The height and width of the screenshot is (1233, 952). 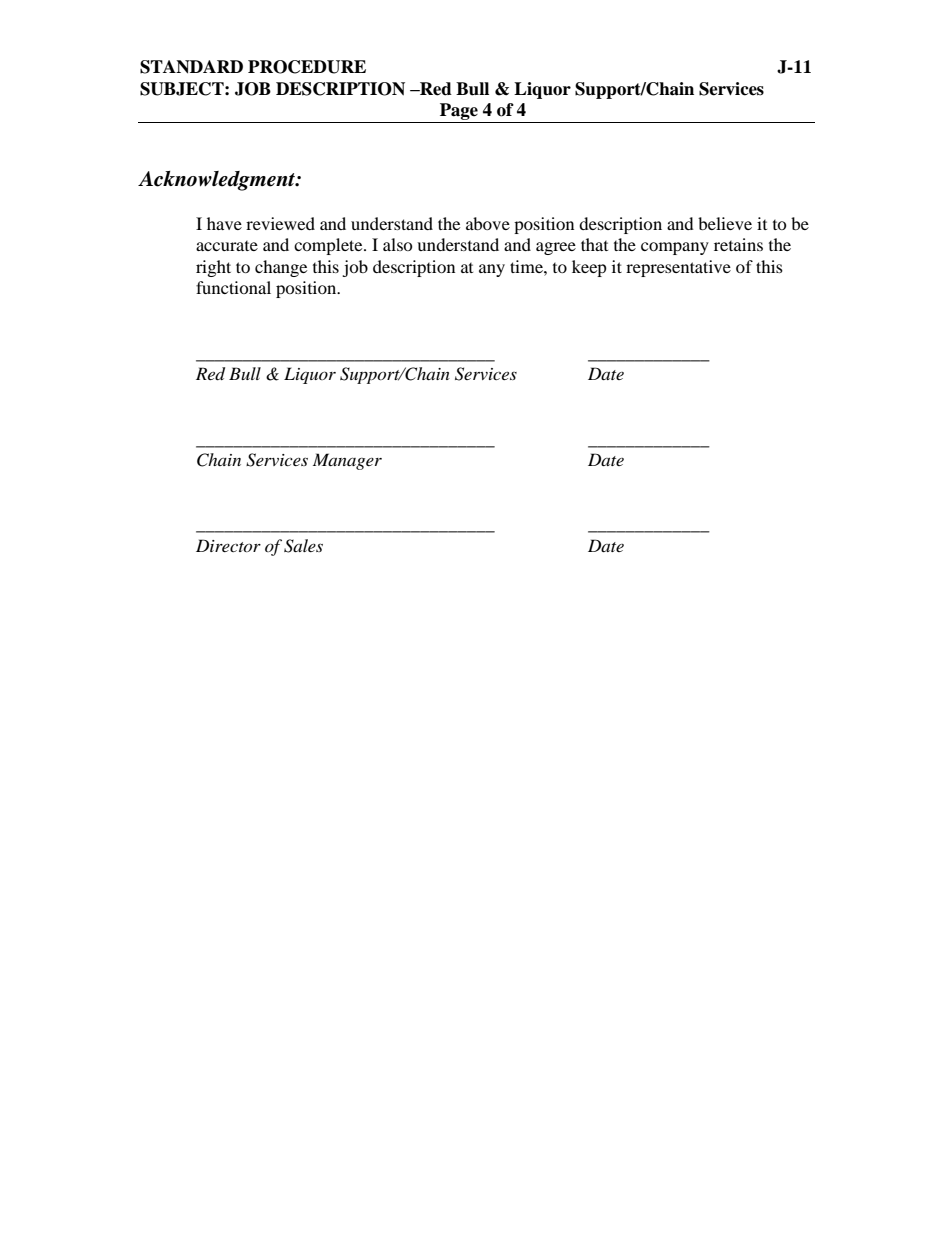 What do you see at coordinates (527, 266) in the screenshot?
I see `time` at bounding box center [527, 266].
